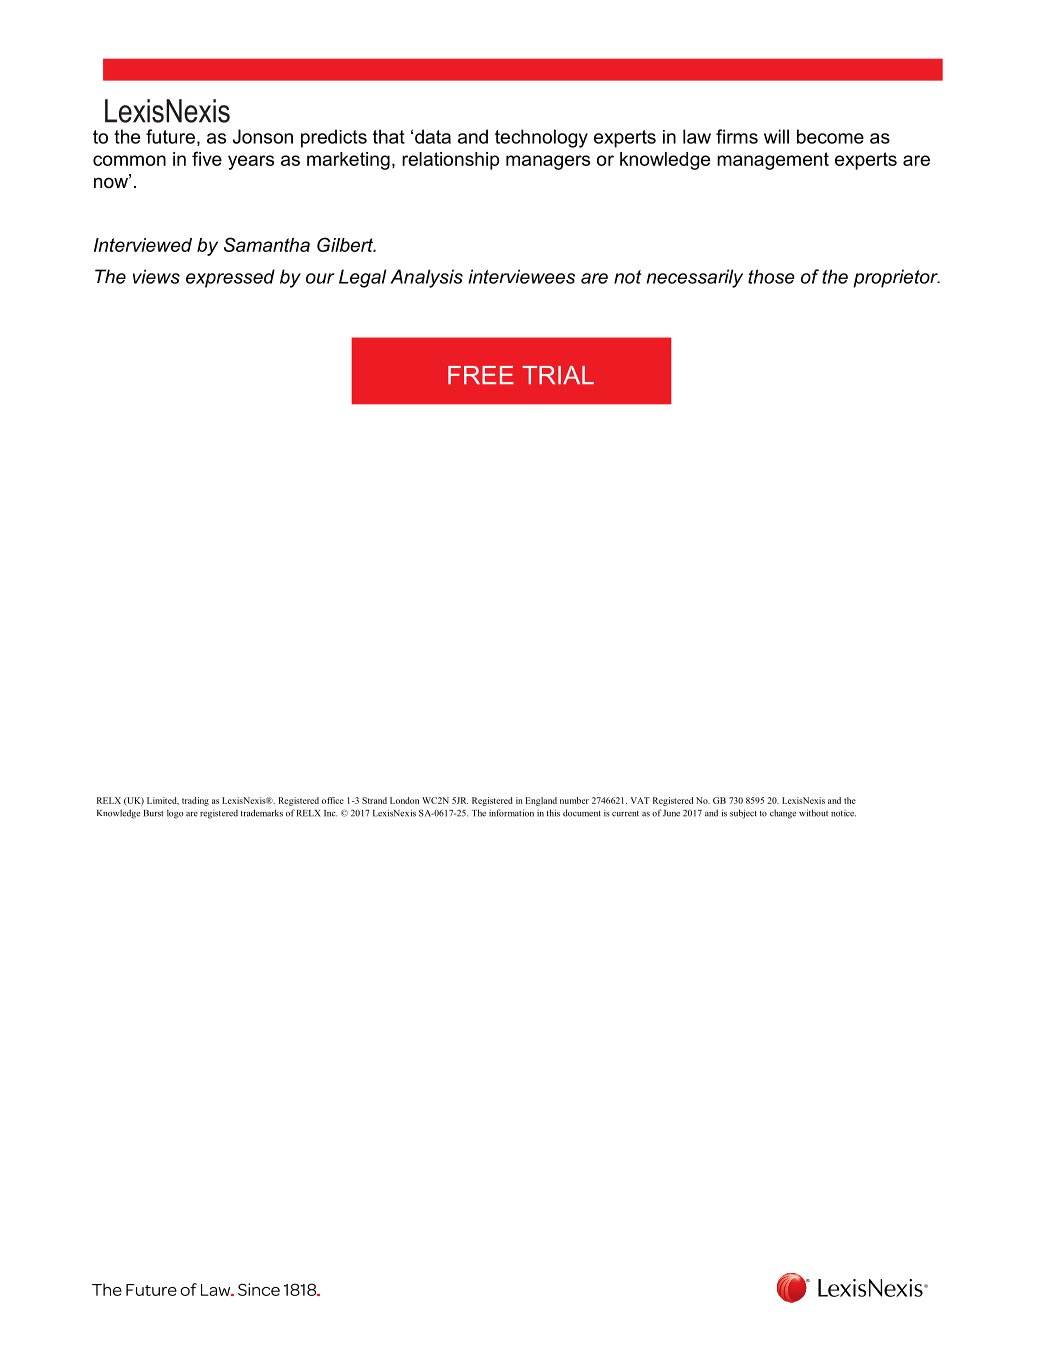 This page has width=1046, height=1354. What do you see at coordinates (771, 276) in the page?
I see `those` at bounding box center [771, 276].
